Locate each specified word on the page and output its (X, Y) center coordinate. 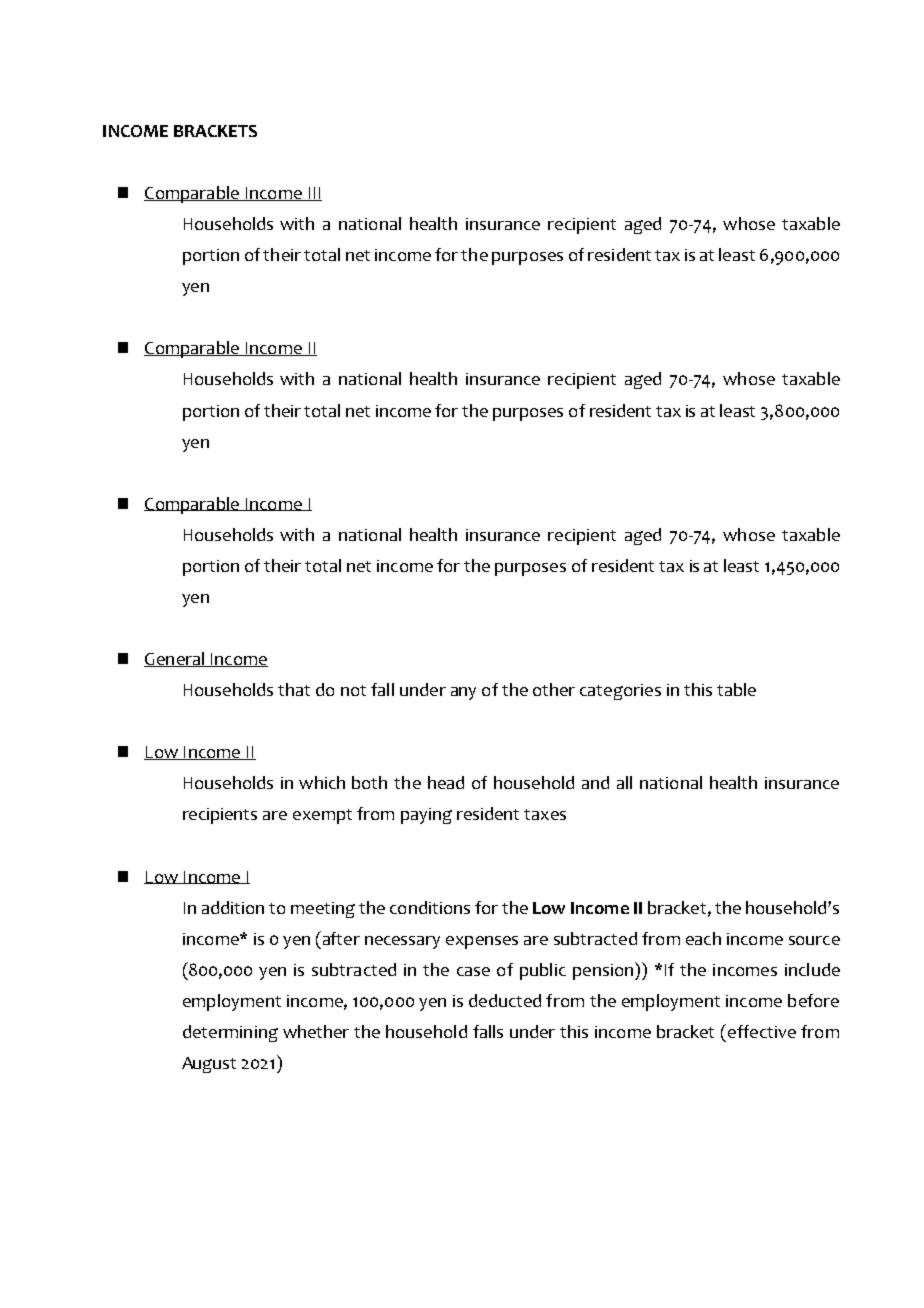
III (314, 194)
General (175, 659)
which (322, 782)
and (595, 782)
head (446, 782)
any (463, 693)
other (554, 689)
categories (620, 692)
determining (230, 1033)
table (736, 689)
